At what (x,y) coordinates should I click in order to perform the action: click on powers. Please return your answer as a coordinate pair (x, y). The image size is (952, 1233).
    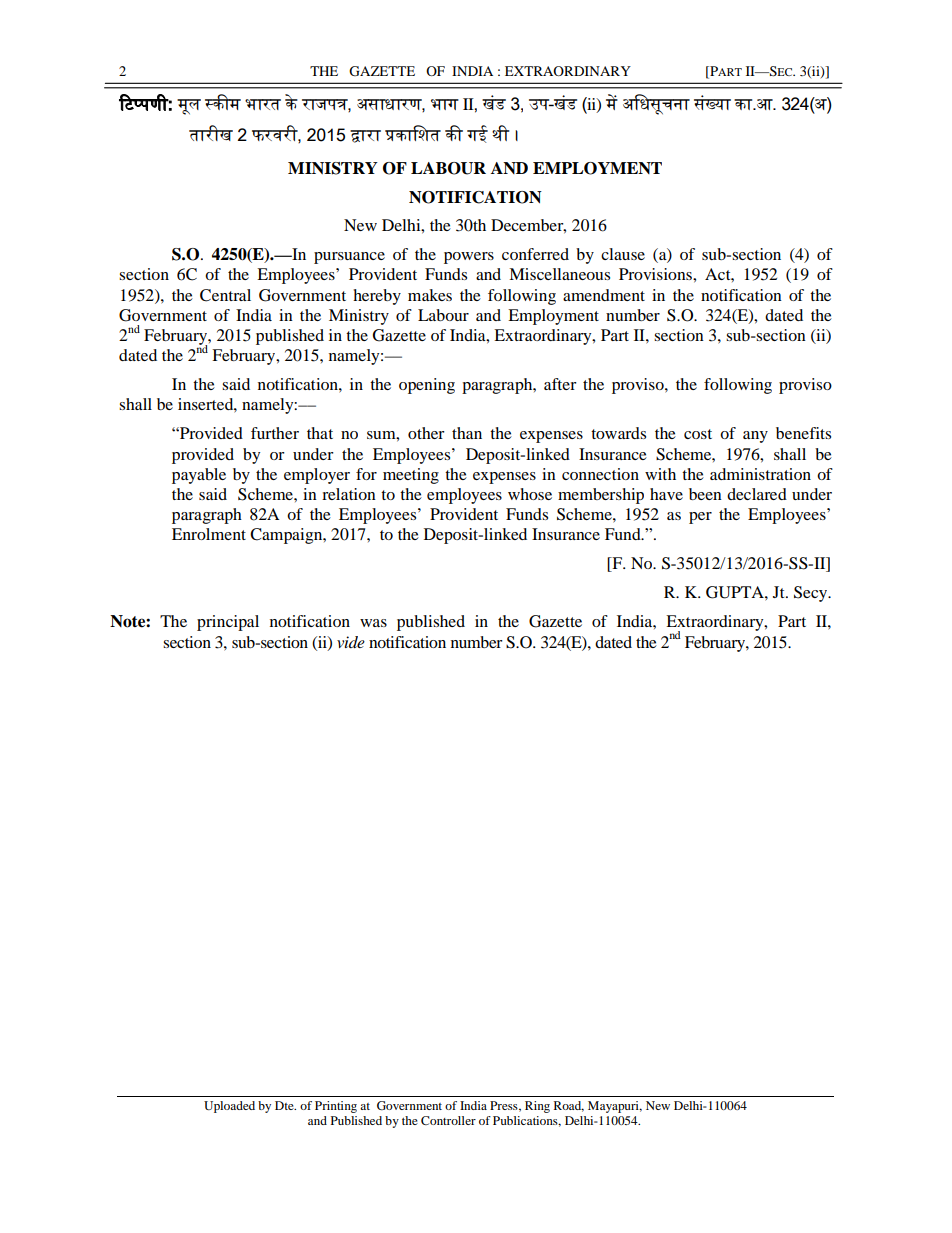
    Looking at the image, I should click on (469, 258).
